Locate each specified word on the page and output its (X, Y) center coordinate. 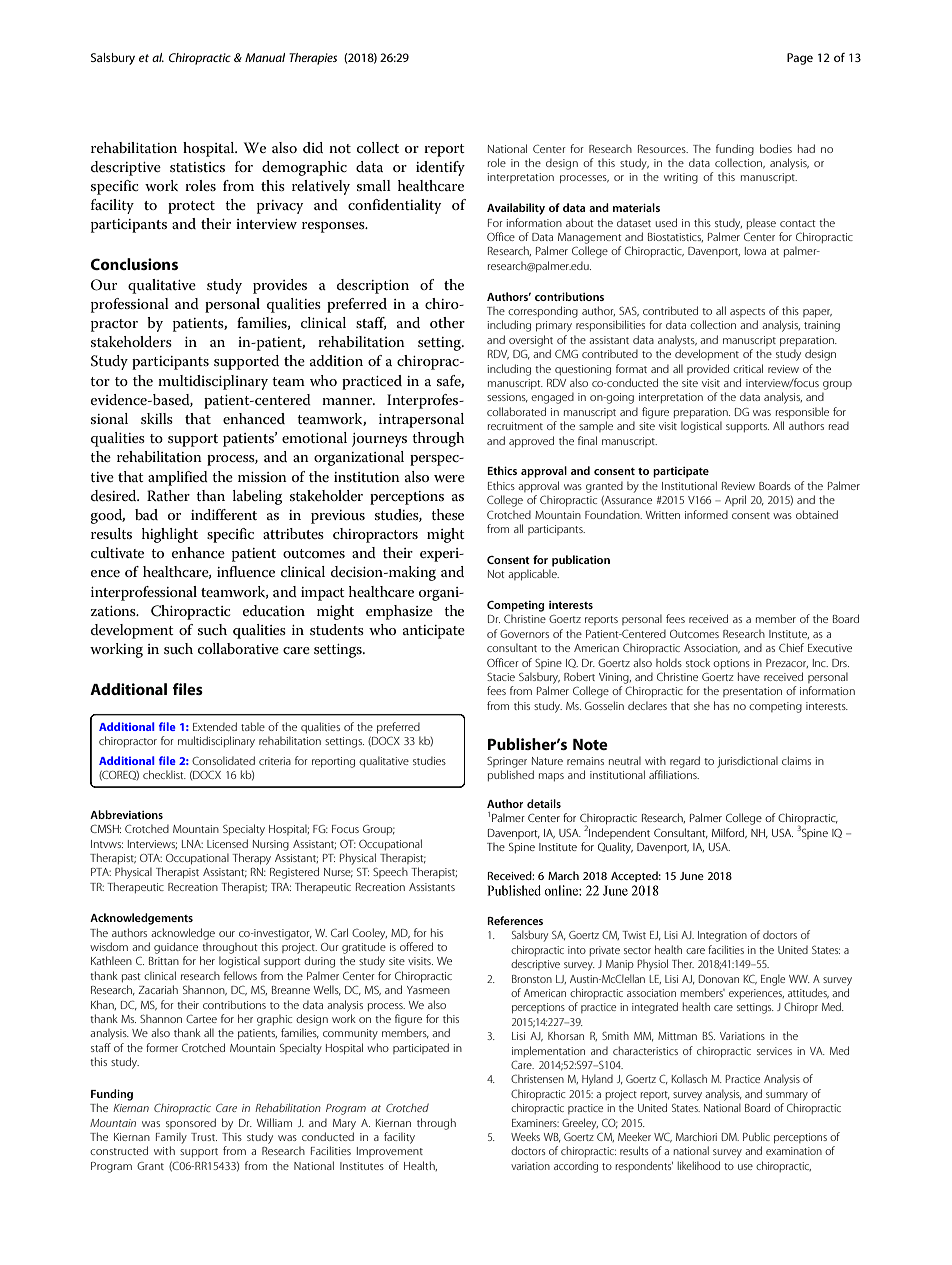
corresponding (543, 312)
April (735, 500)
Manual (265, 57)
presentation (752, 692)
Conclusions (134, 264)
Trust (204, 1137)
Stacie (501, 677)
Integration (722, 936)
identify (440, 168)
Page (800, 59)
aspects (747, 312)
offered (416, 946)
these (447, 514)
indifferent (224, 514)
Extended (215, 726)
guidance (176, 948)
